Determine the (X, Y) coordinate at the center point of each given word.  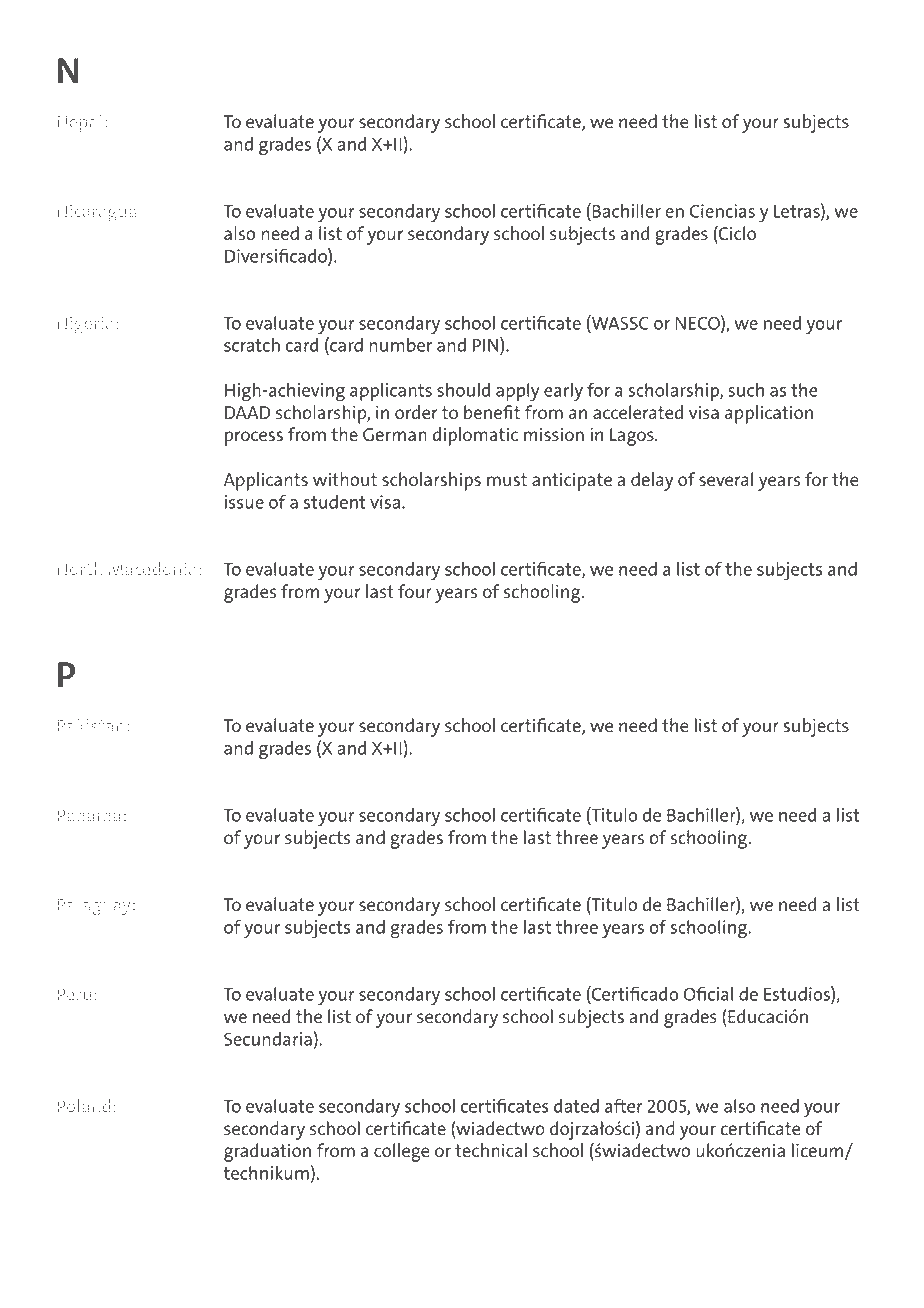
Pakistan (90, 725)
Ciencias (722, 211)
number (400, 345)
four (415, 591)
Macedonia (152, 569)
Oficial (708, 993)
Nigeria (85, 325)
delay (652, 481)
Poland (84, 1106)
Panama (89, 815)
